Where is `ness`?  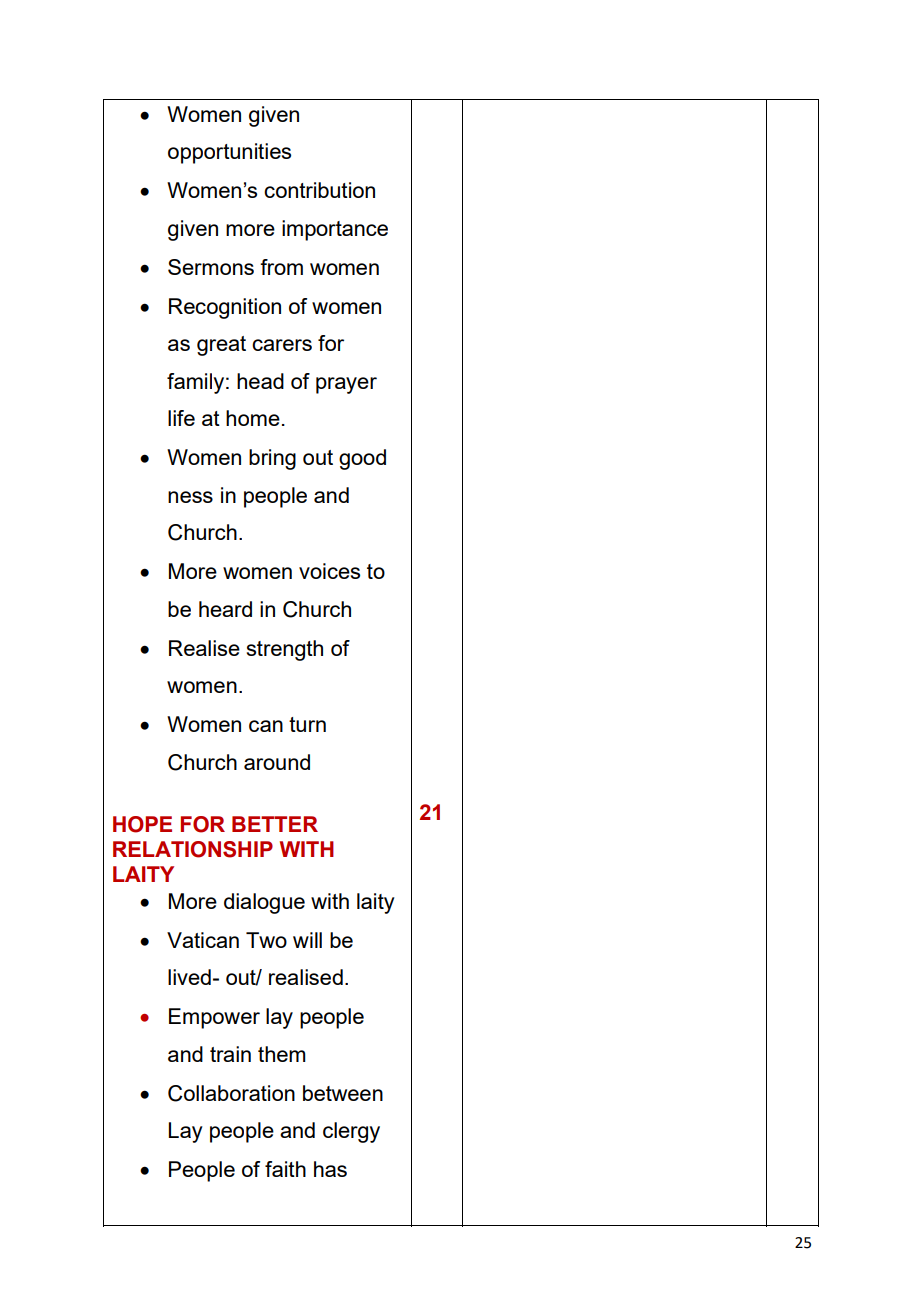
ness is located at coordinates (190, 497).
